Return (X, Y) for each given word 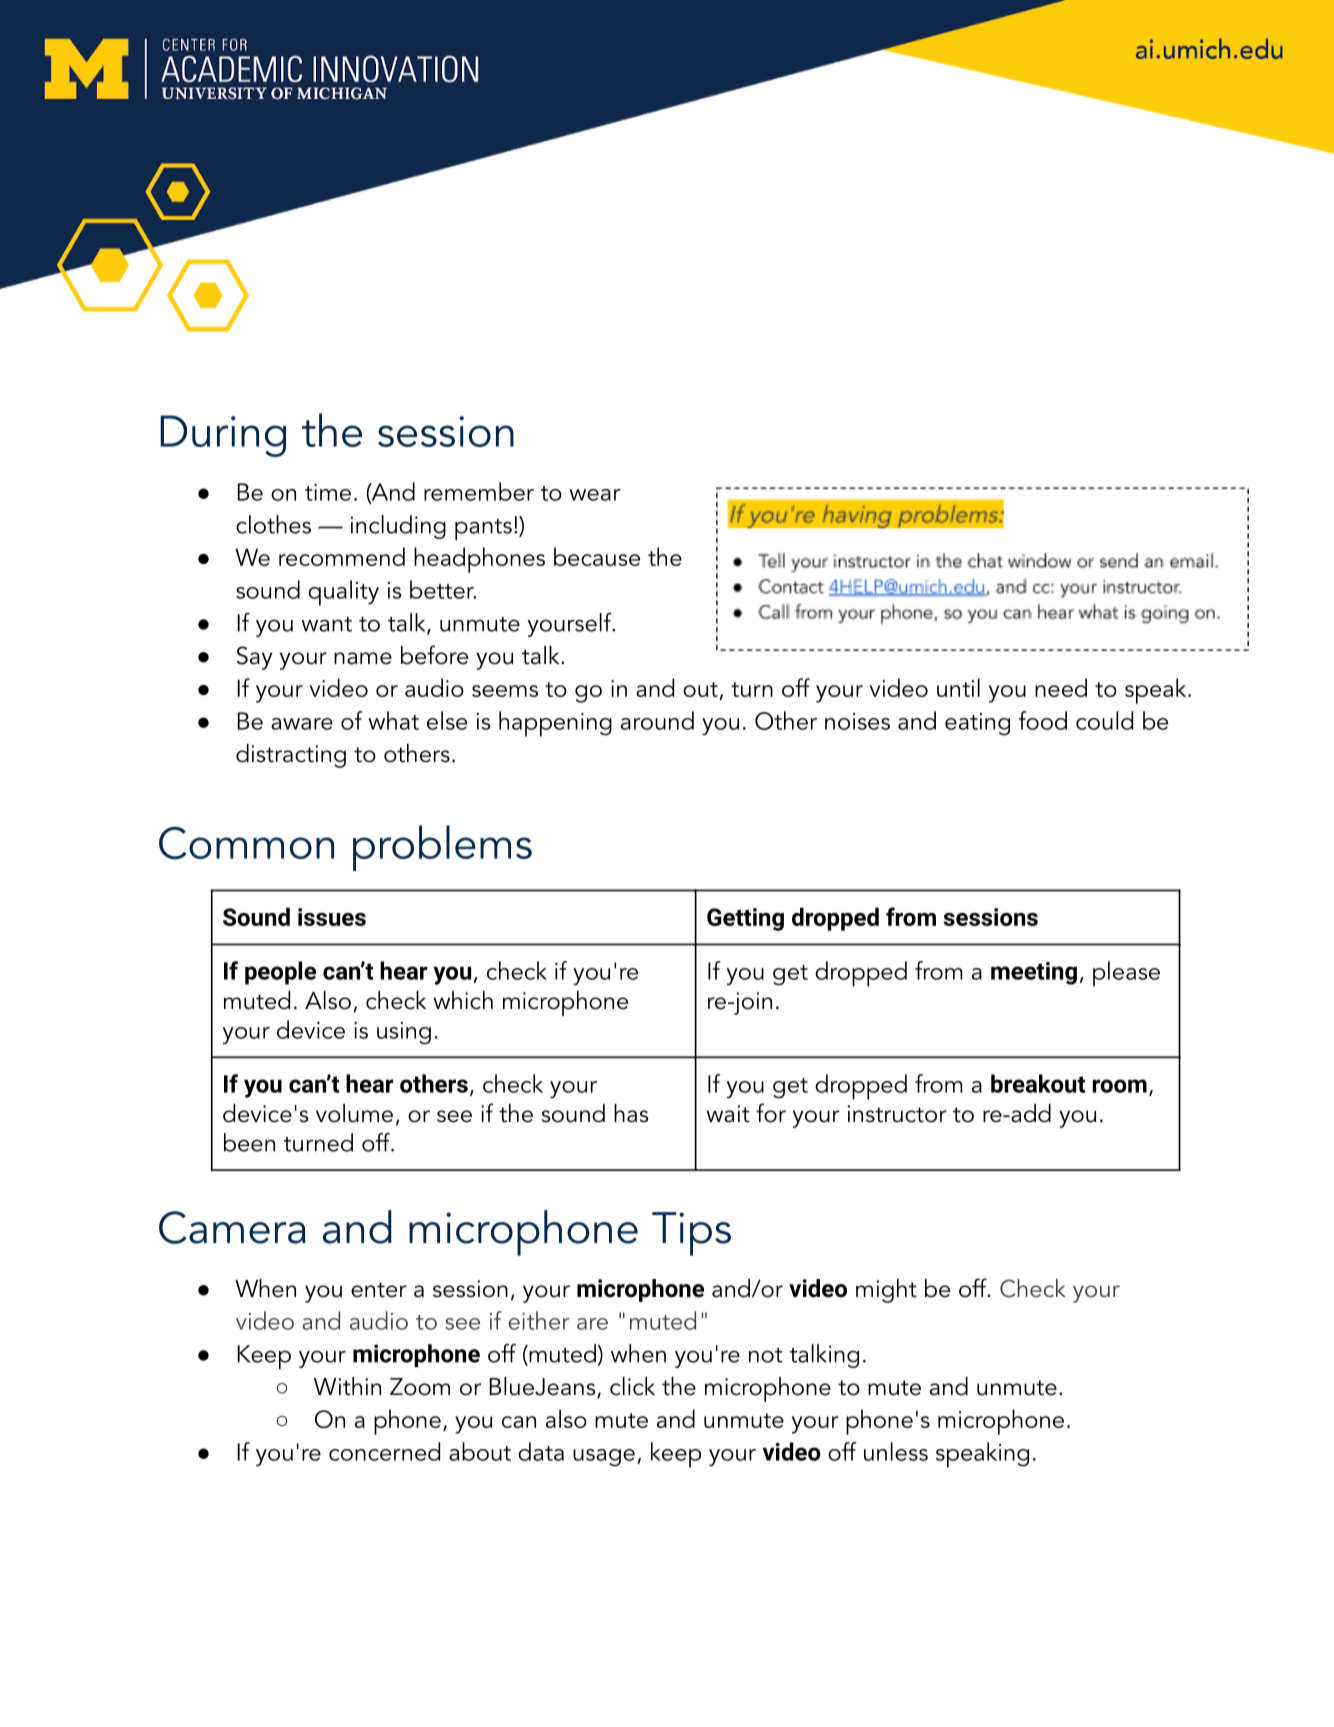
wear (595, 495)
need (1061, 687)
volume (354, 1113)
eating (977, 724)
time (328, 492)
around (657, 720)
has (631, 1113)
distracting (291, 756)
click (632, 1386)
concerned (384, 1451)
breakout (1038, 1083)
